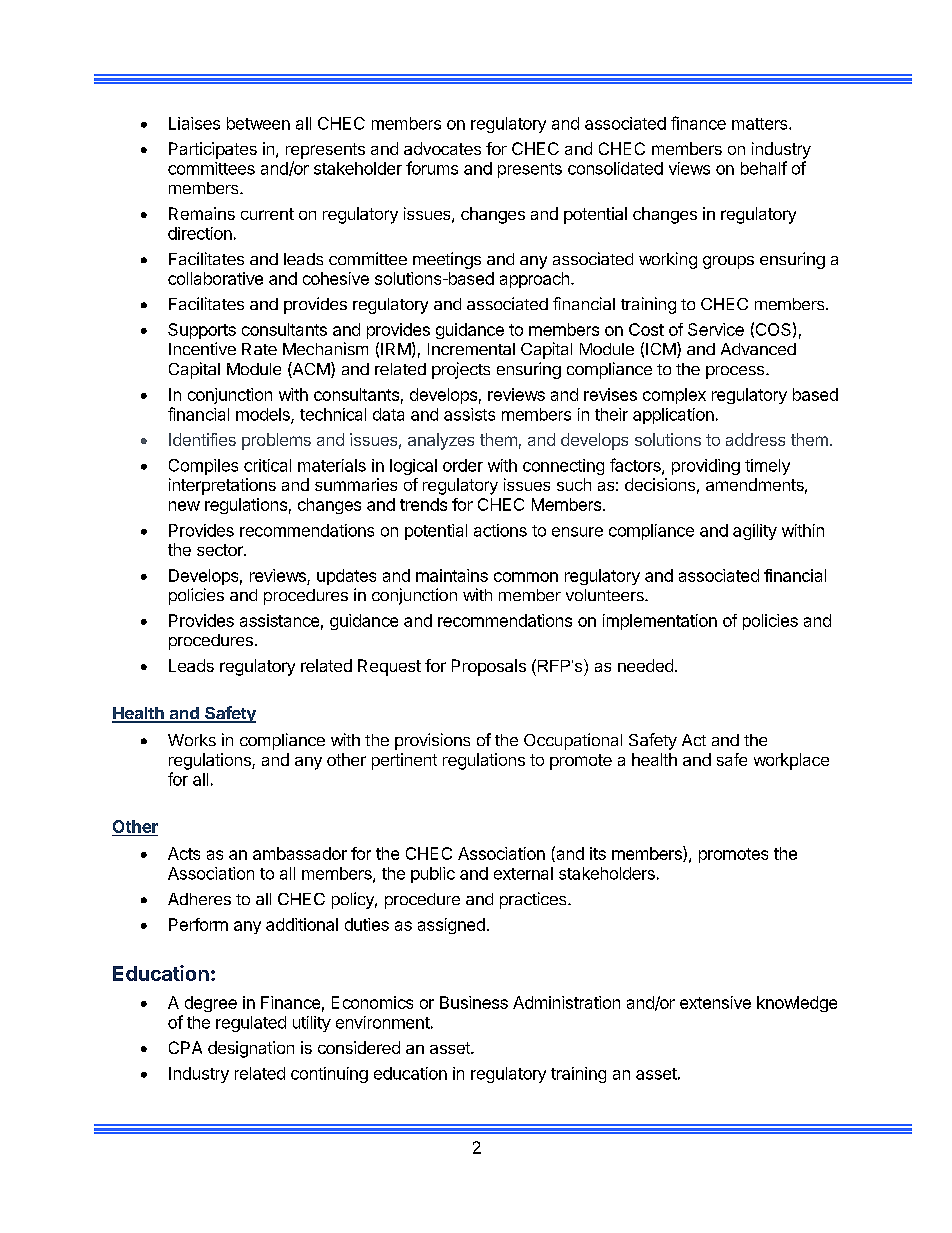 This screenshot has width=952, height=1233. What do you see at coordinates (660, 622) in the screenshot?
I see `implementation` at bounding box center [660, 622].
